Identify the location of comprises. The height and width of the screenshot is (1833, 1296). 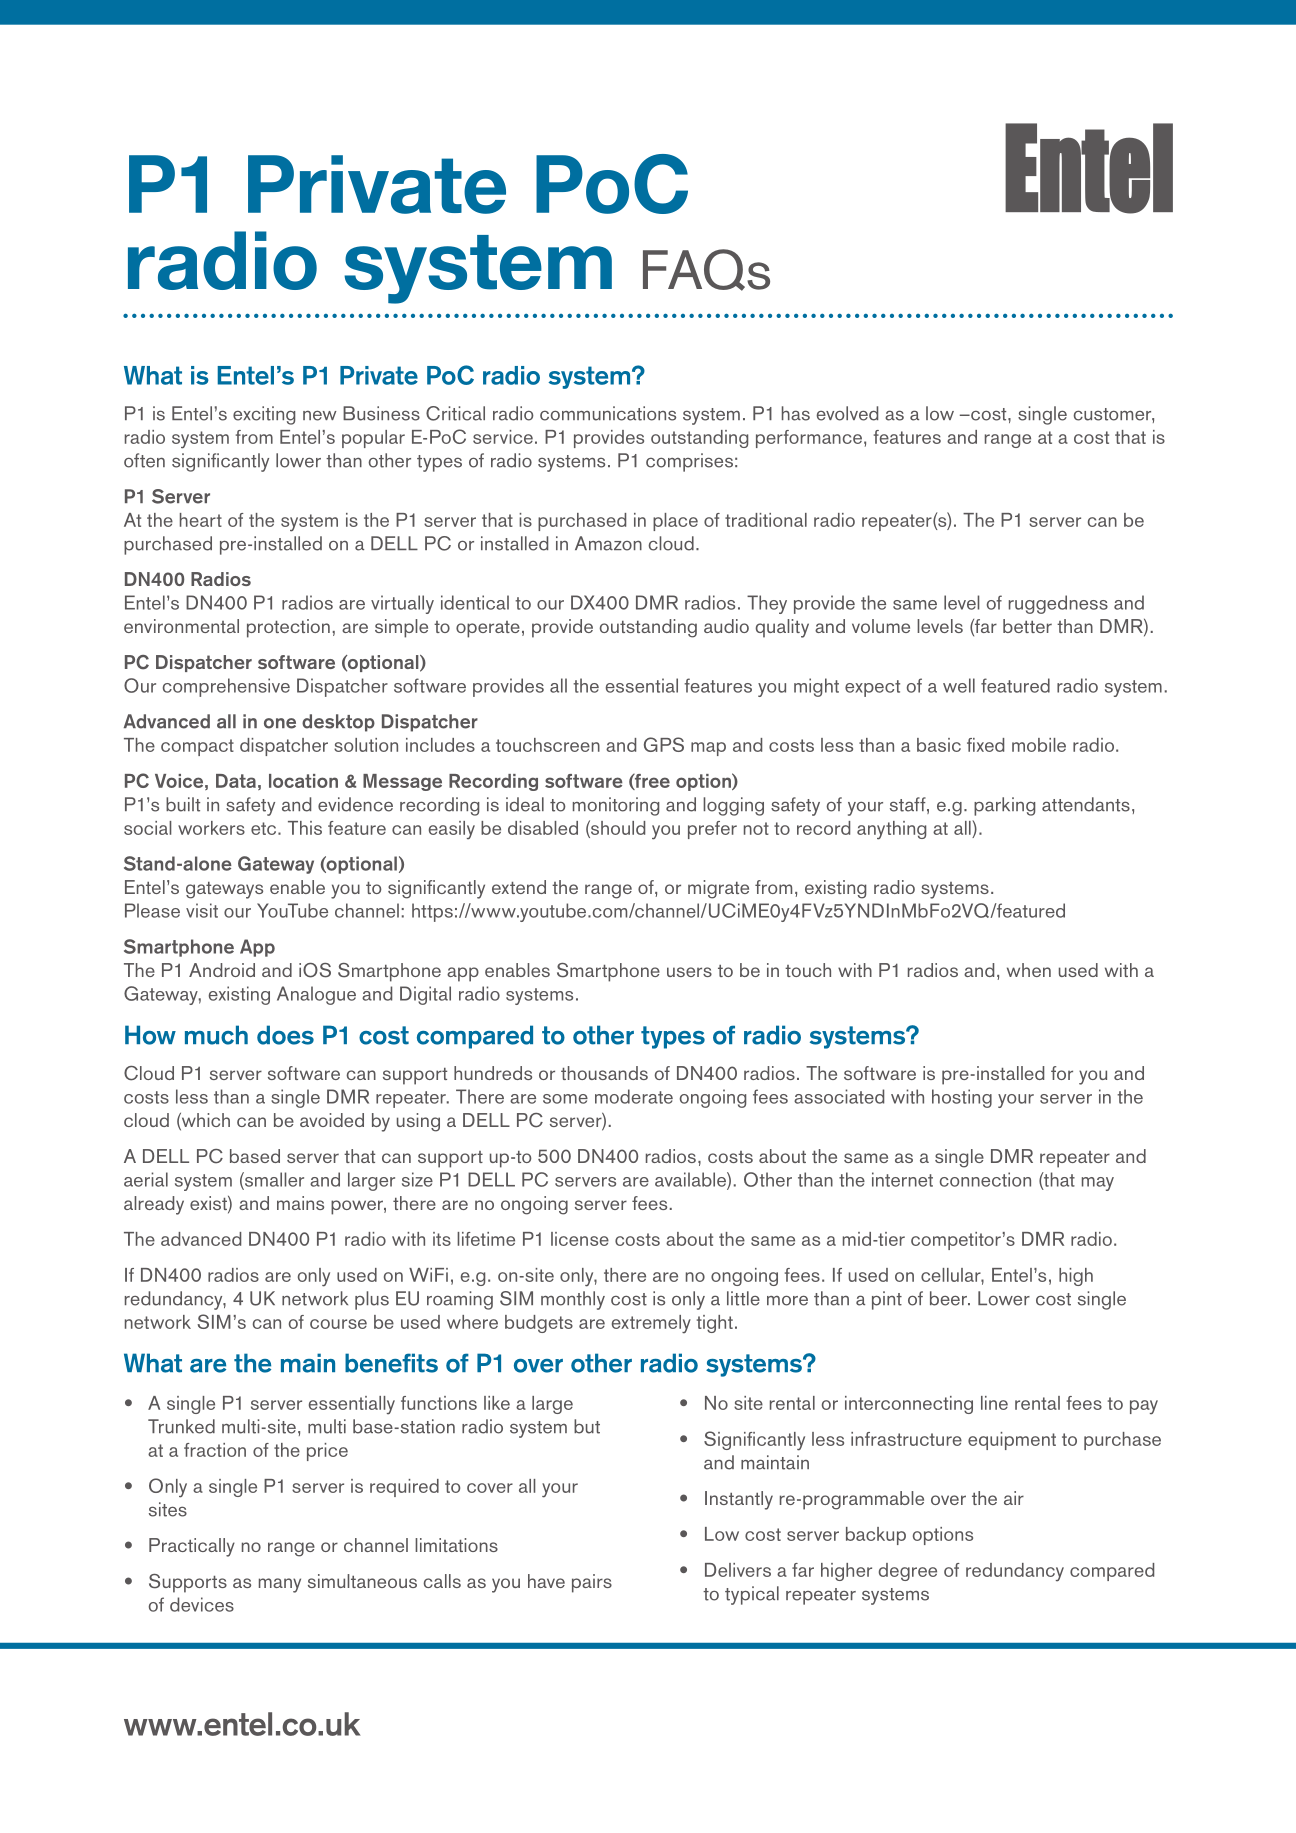
(689, 462).
